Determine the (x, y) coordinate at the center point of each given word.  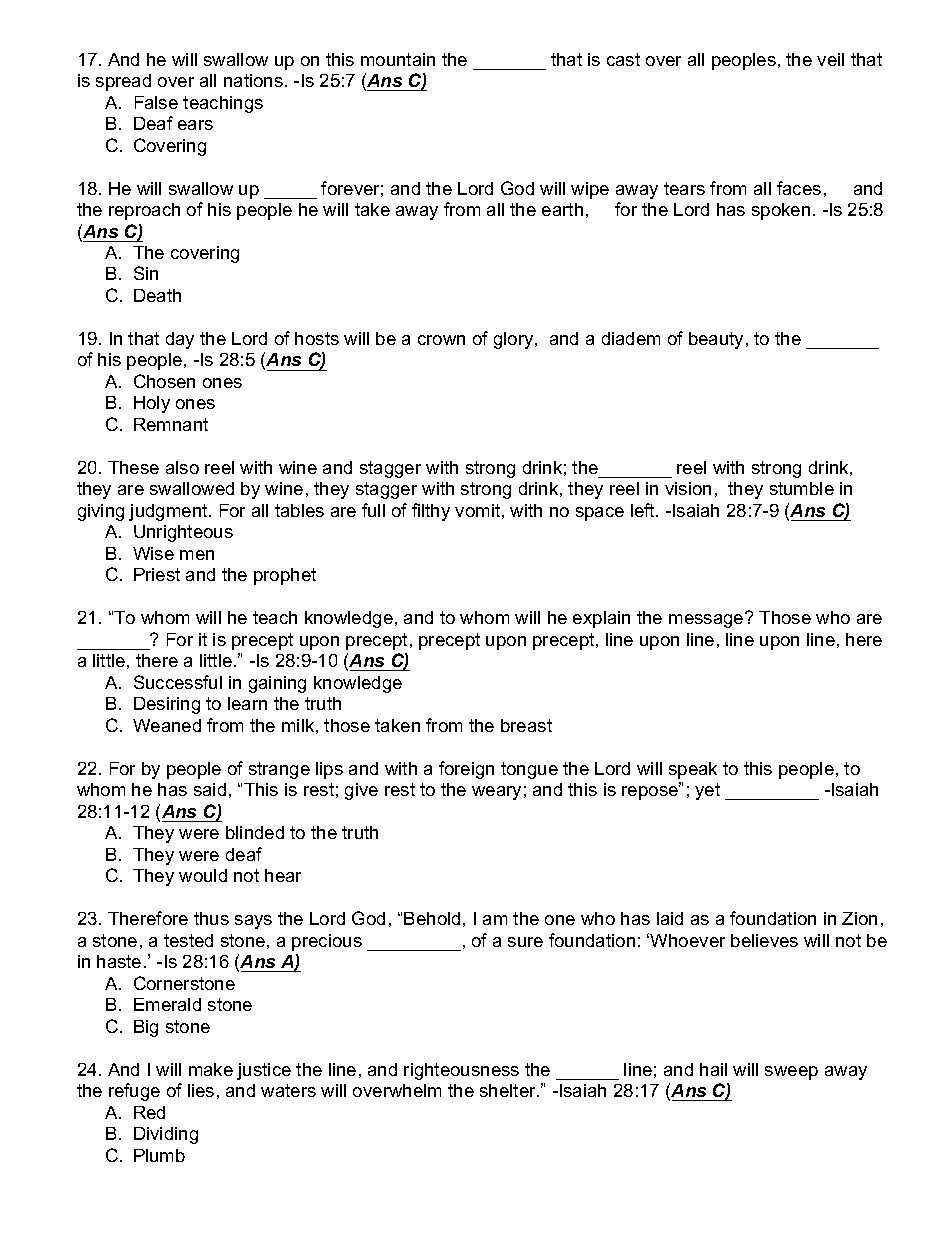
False (156, 102)
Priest (157, 574)
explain (601, 619)
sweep (791, 1073)
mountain (398, 59)
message (707, 620)
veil (830, 59)
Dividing (166, 1135)
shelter (509, 1090)
